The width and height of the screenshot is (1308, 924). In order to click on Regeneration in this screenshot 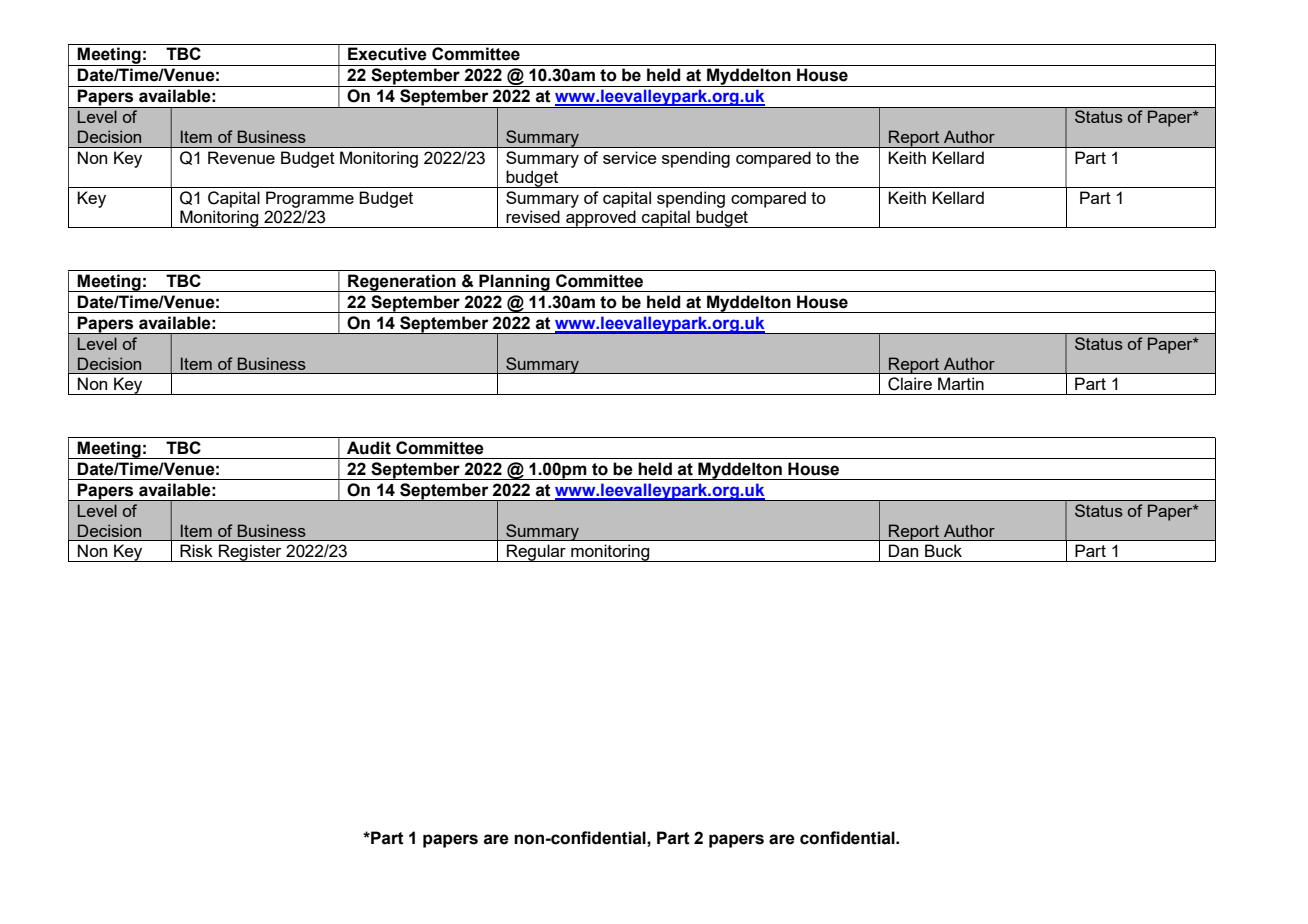, I will do `click(402, 283)`.
